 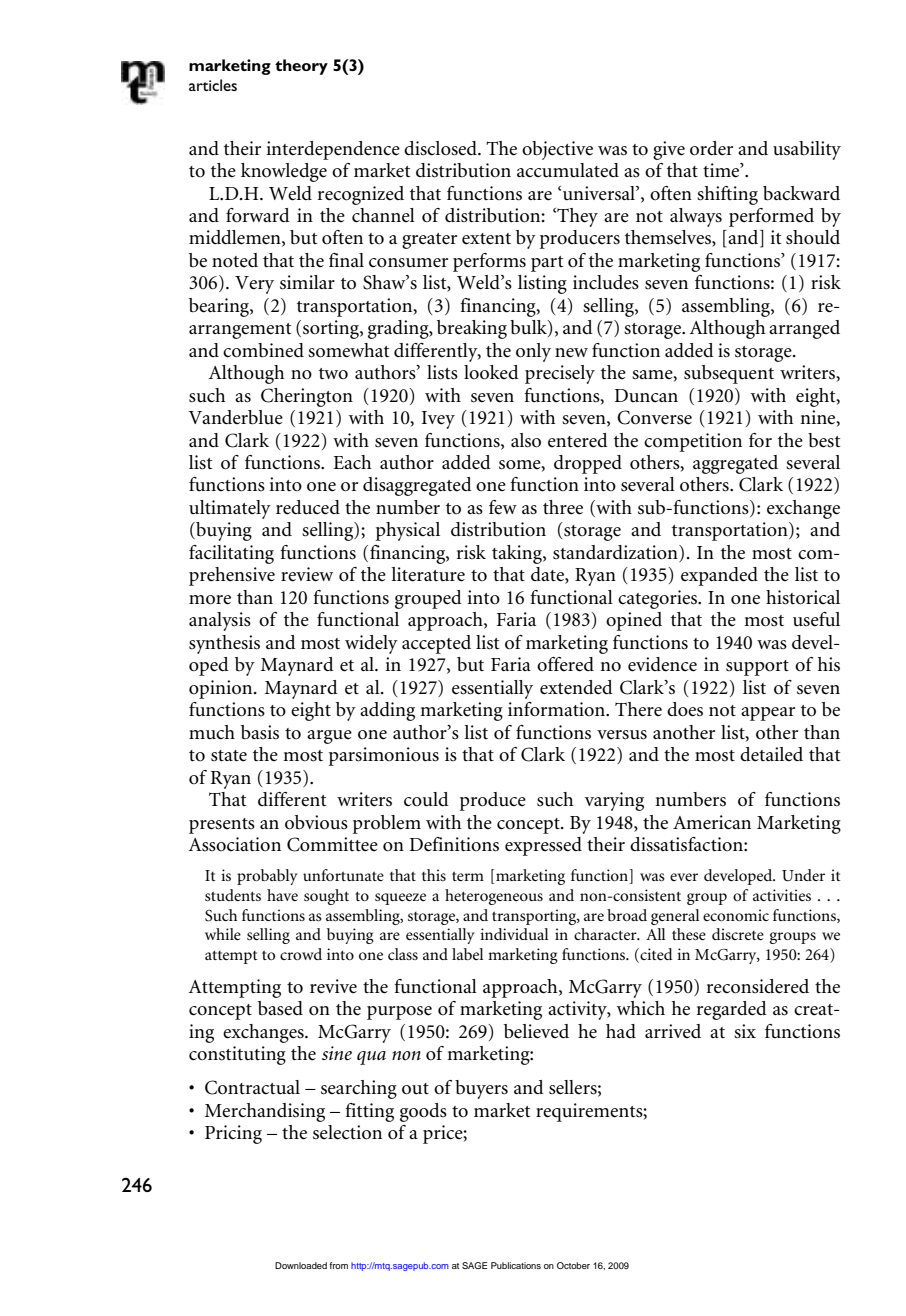 What do you see at coordinates (711, 148) in the document?
I see `order` at bounding box center [711, 148].
